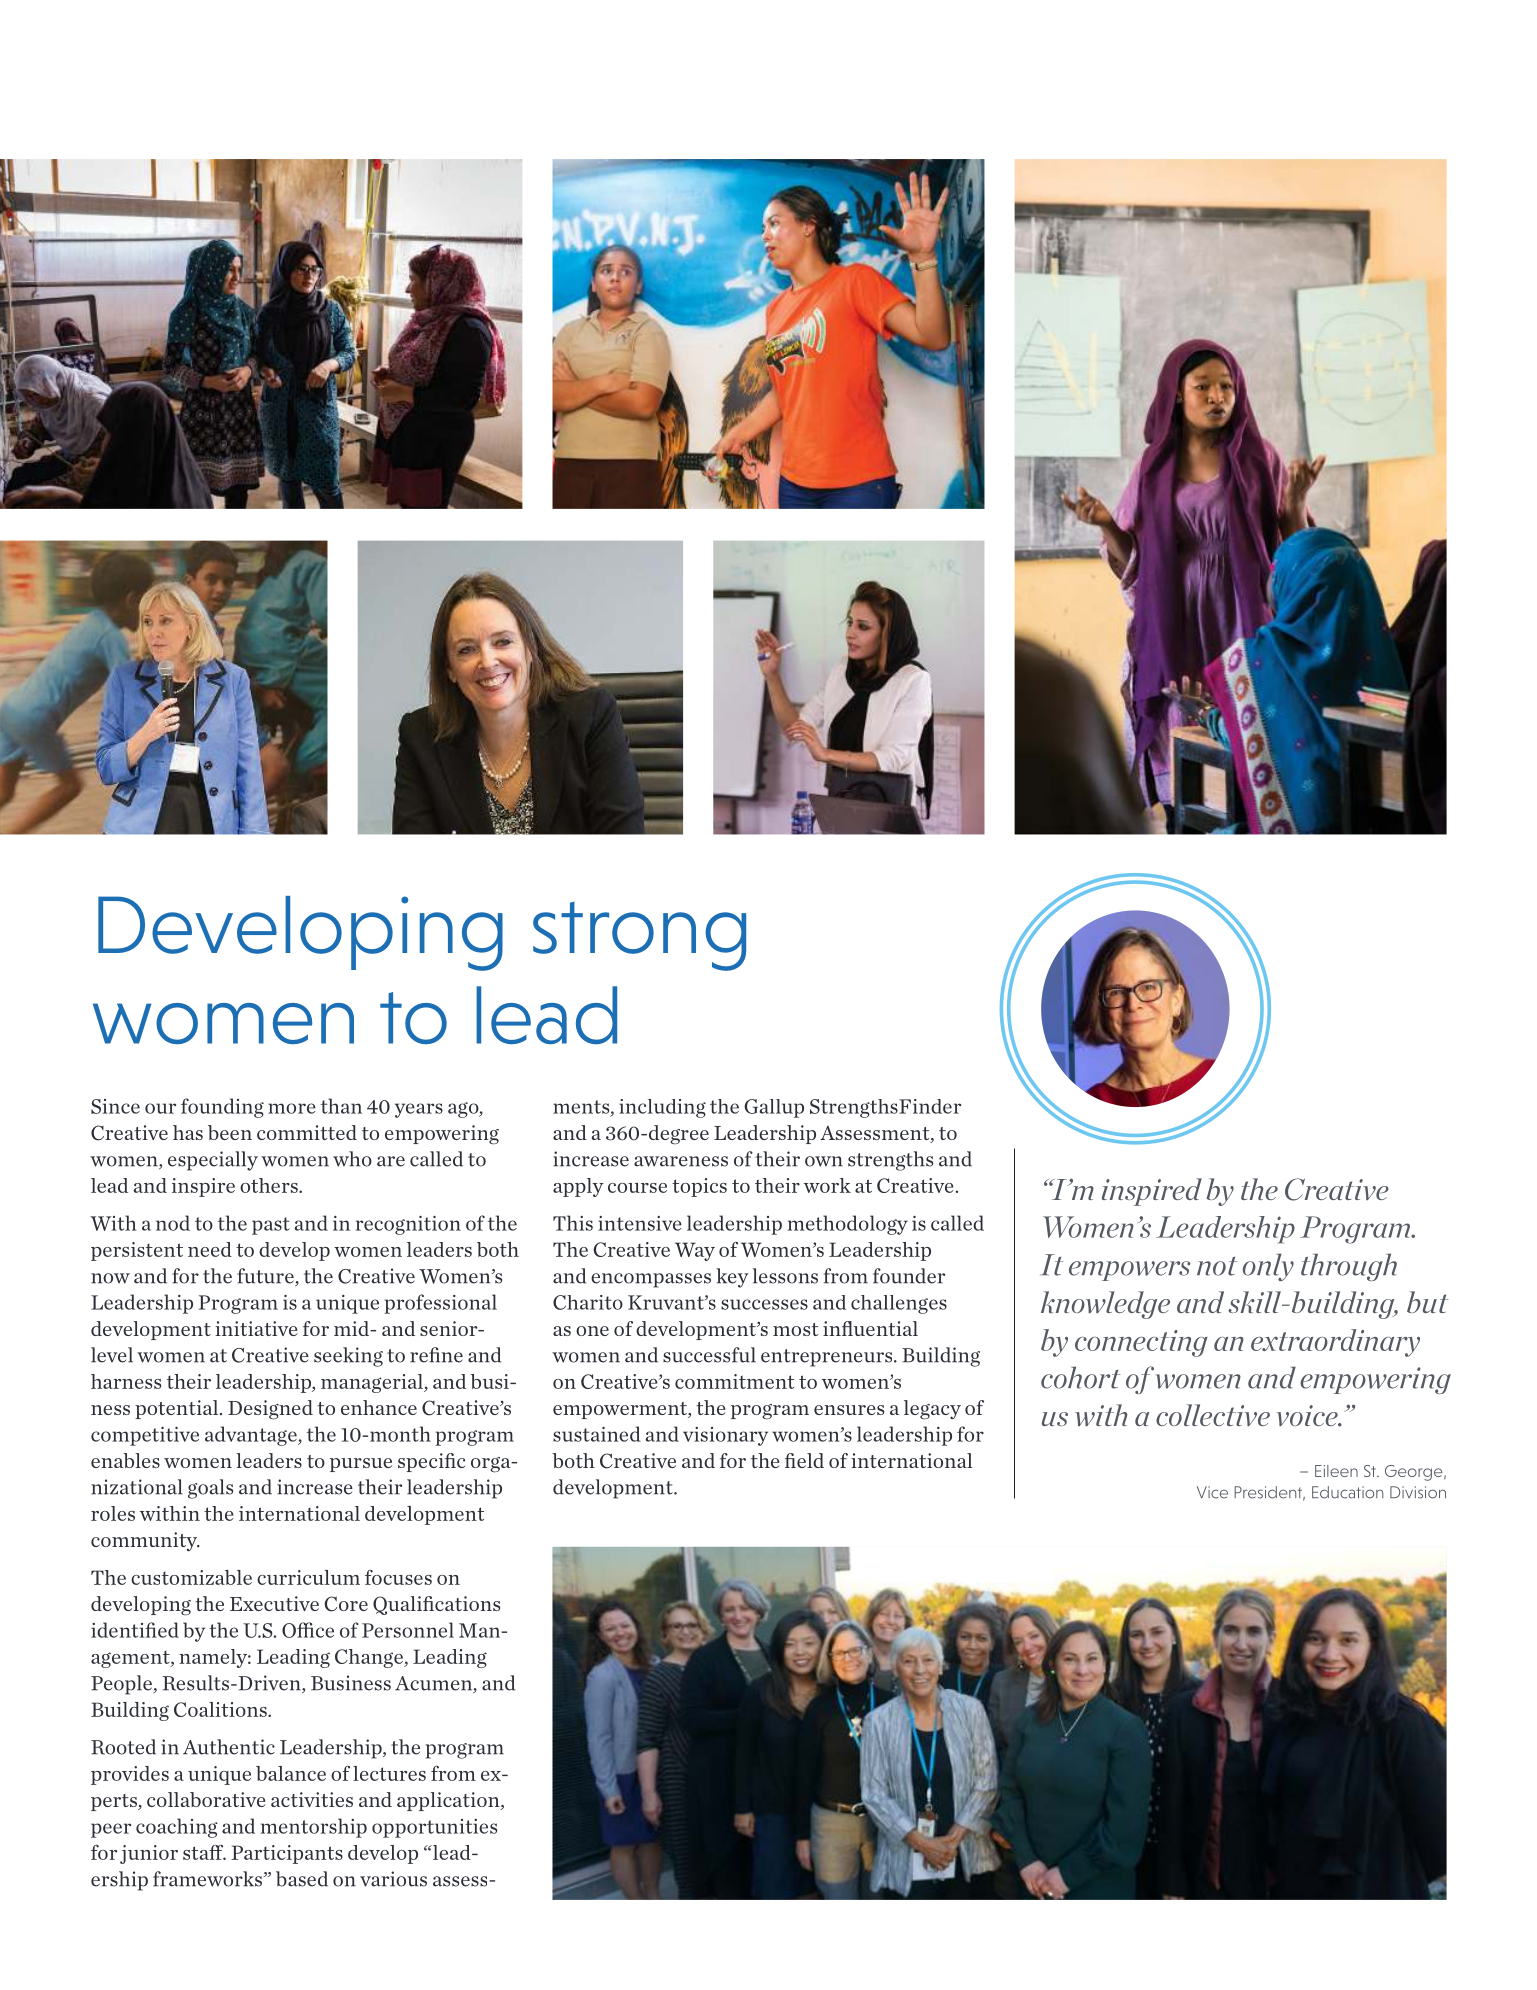  I want to click on ensures, so click(849, 1410).
